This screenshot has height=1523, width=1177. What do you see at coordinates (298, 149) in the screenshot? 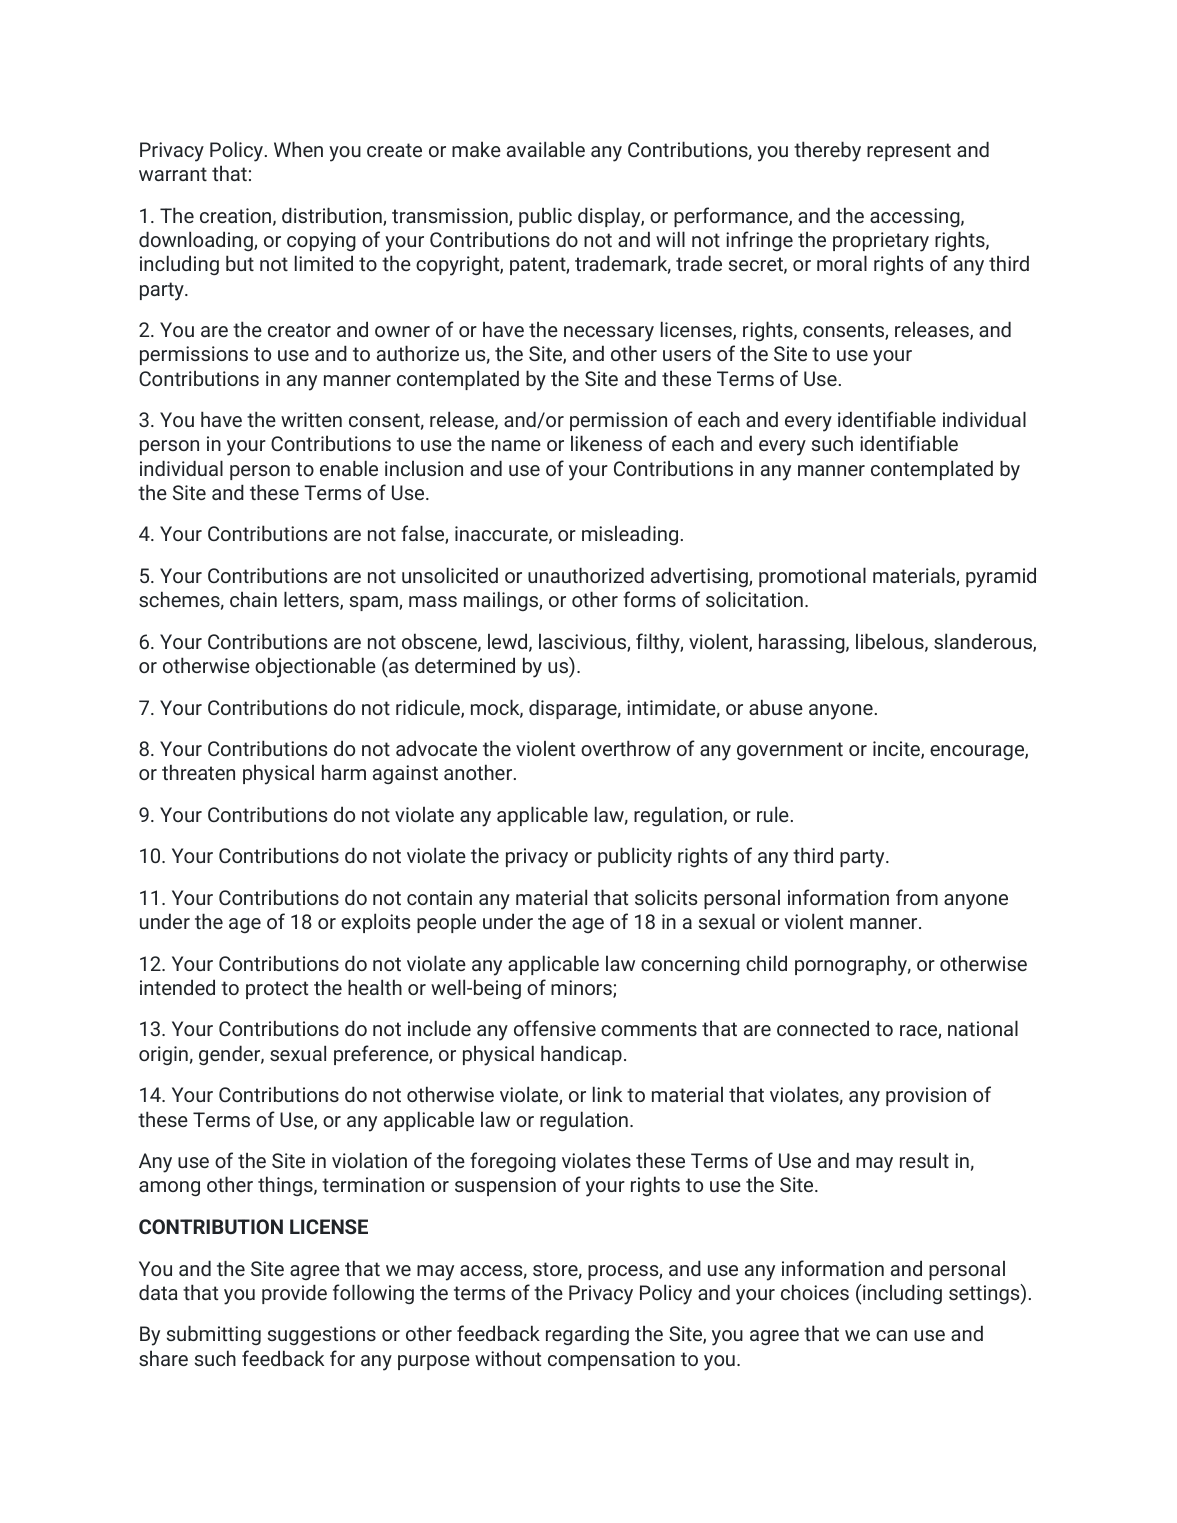
I see `When` at bounding box center [298, 149].
